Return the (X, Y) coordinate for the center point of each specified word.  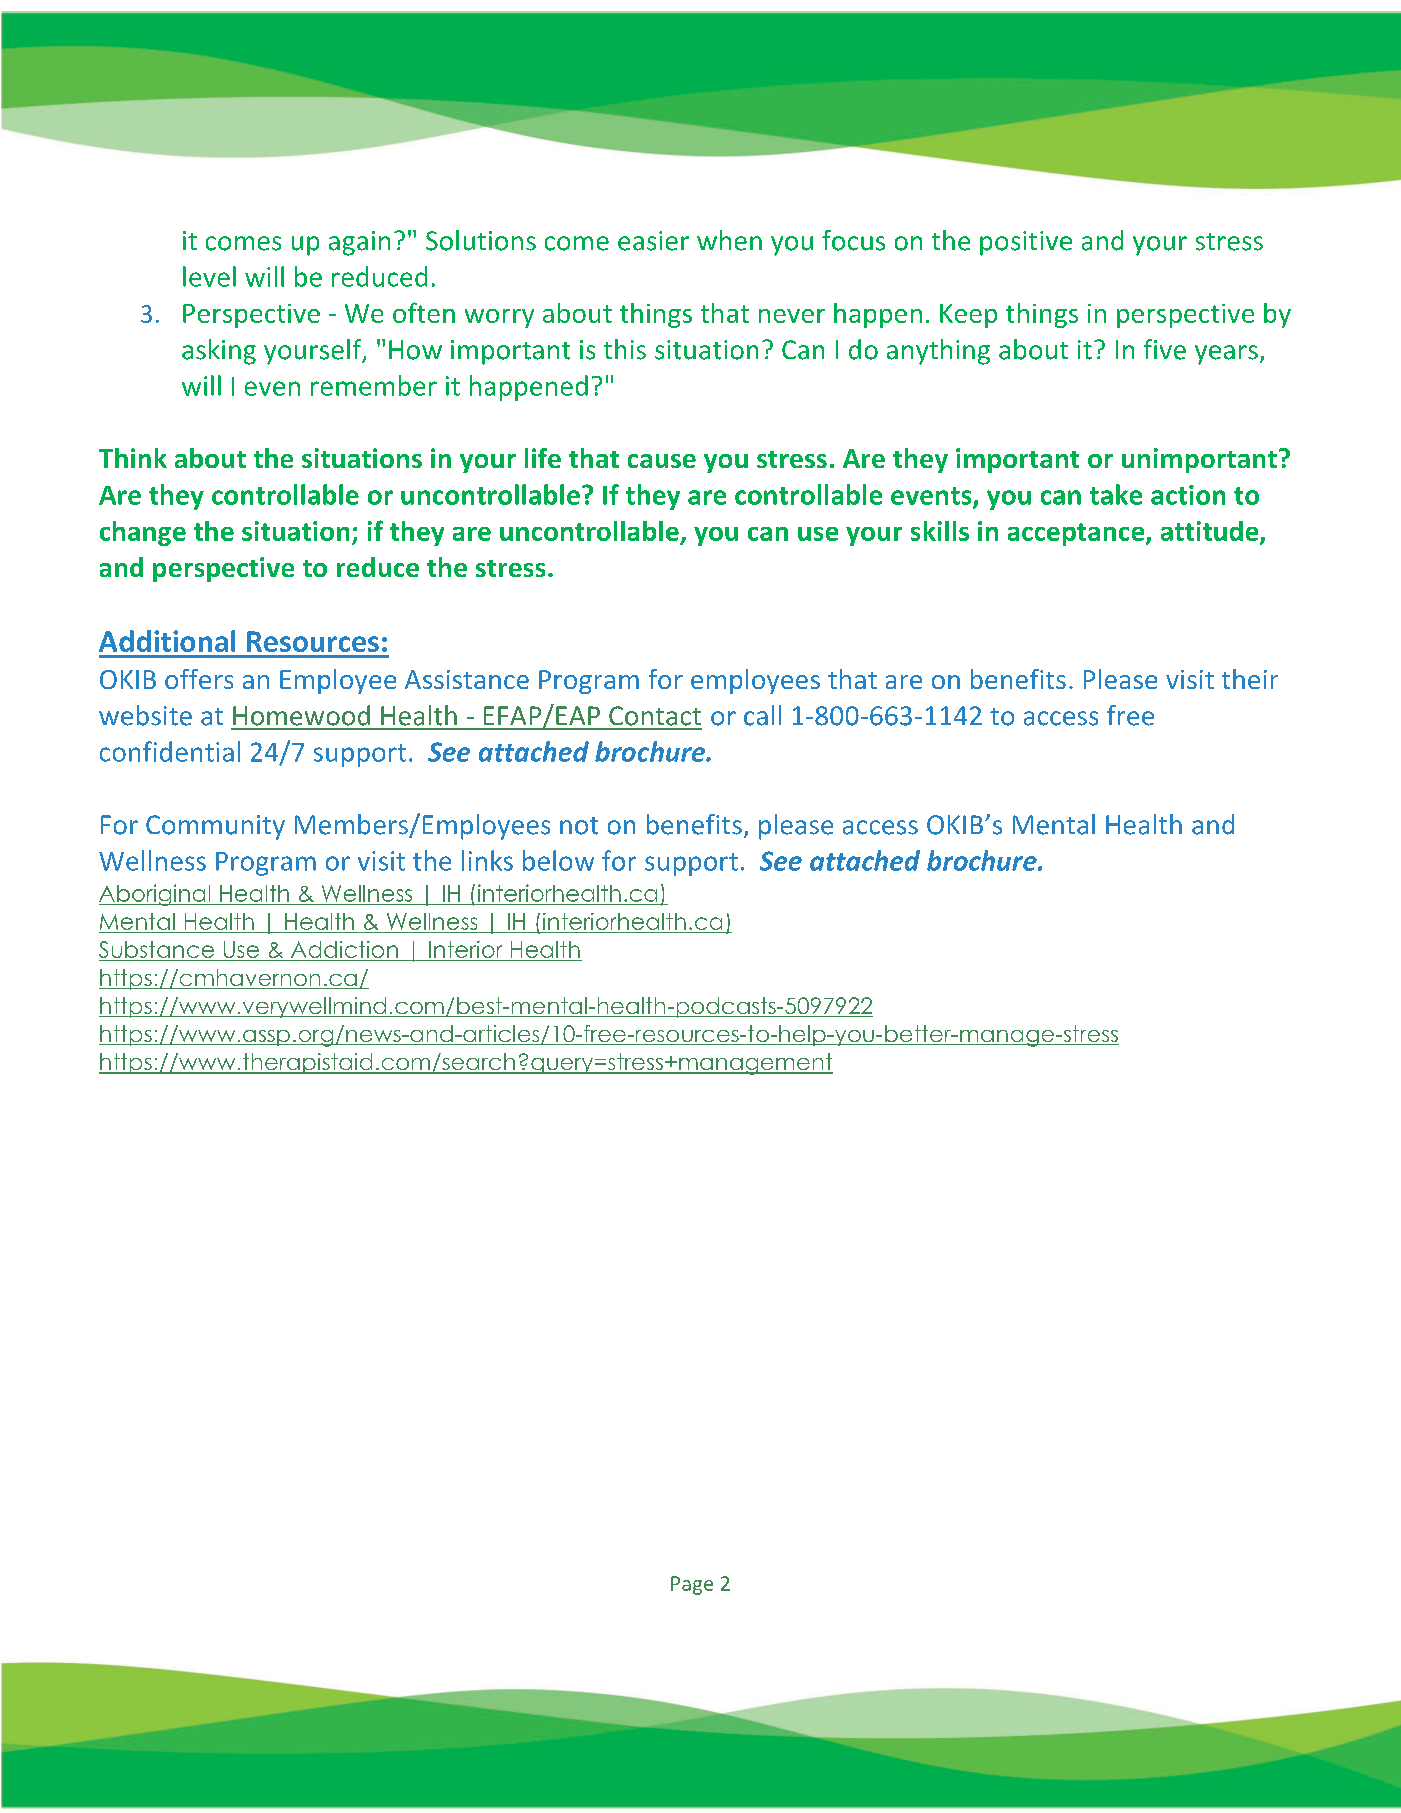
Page (692, 1585)
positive (1026, 243)
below (558, 860)
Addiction (344, 951)
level (209, 276)
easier (653, 241)
